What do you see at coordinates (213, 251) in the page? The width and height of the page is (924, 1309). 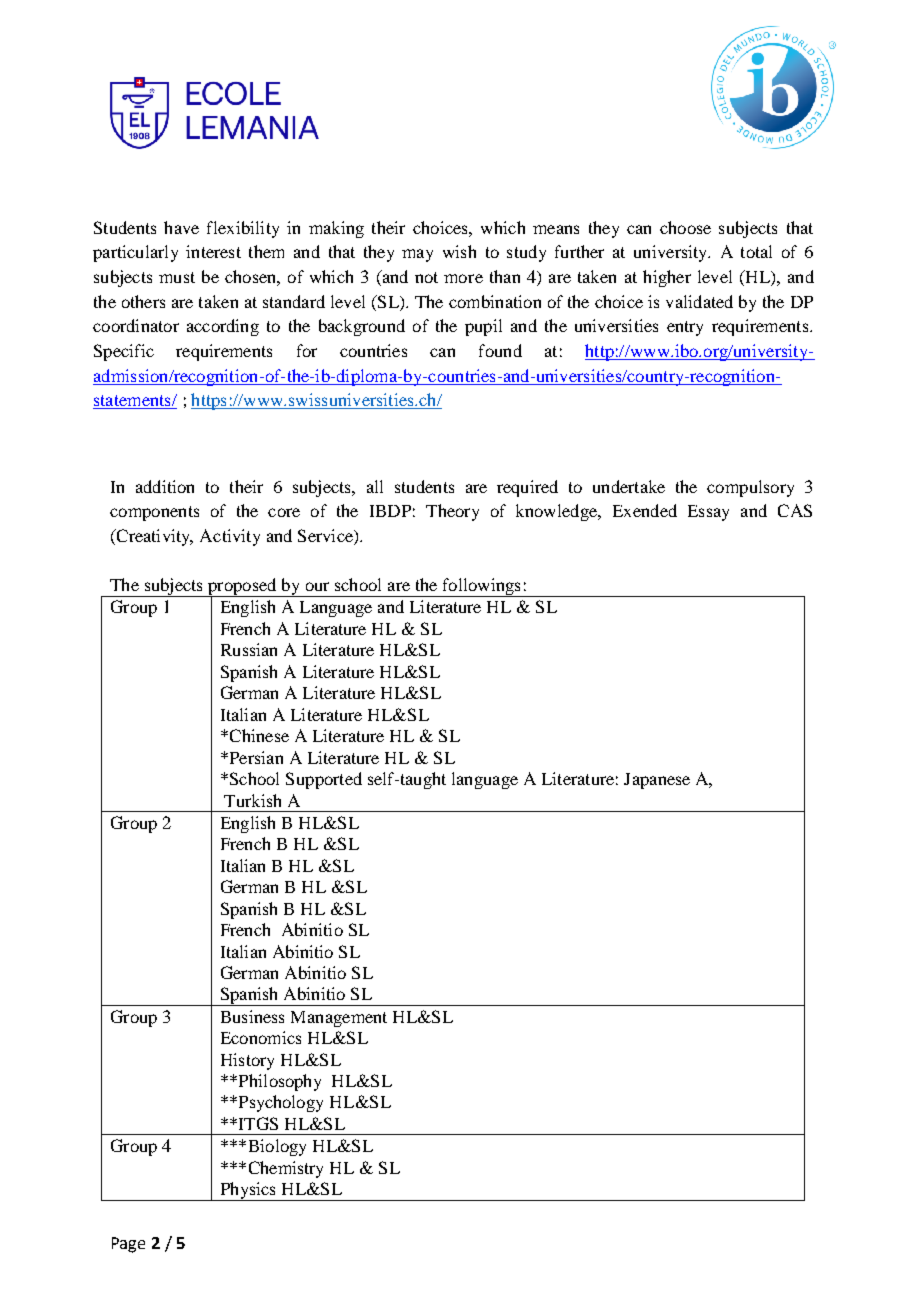 I see `interest` at bounding box center [213, 251].
